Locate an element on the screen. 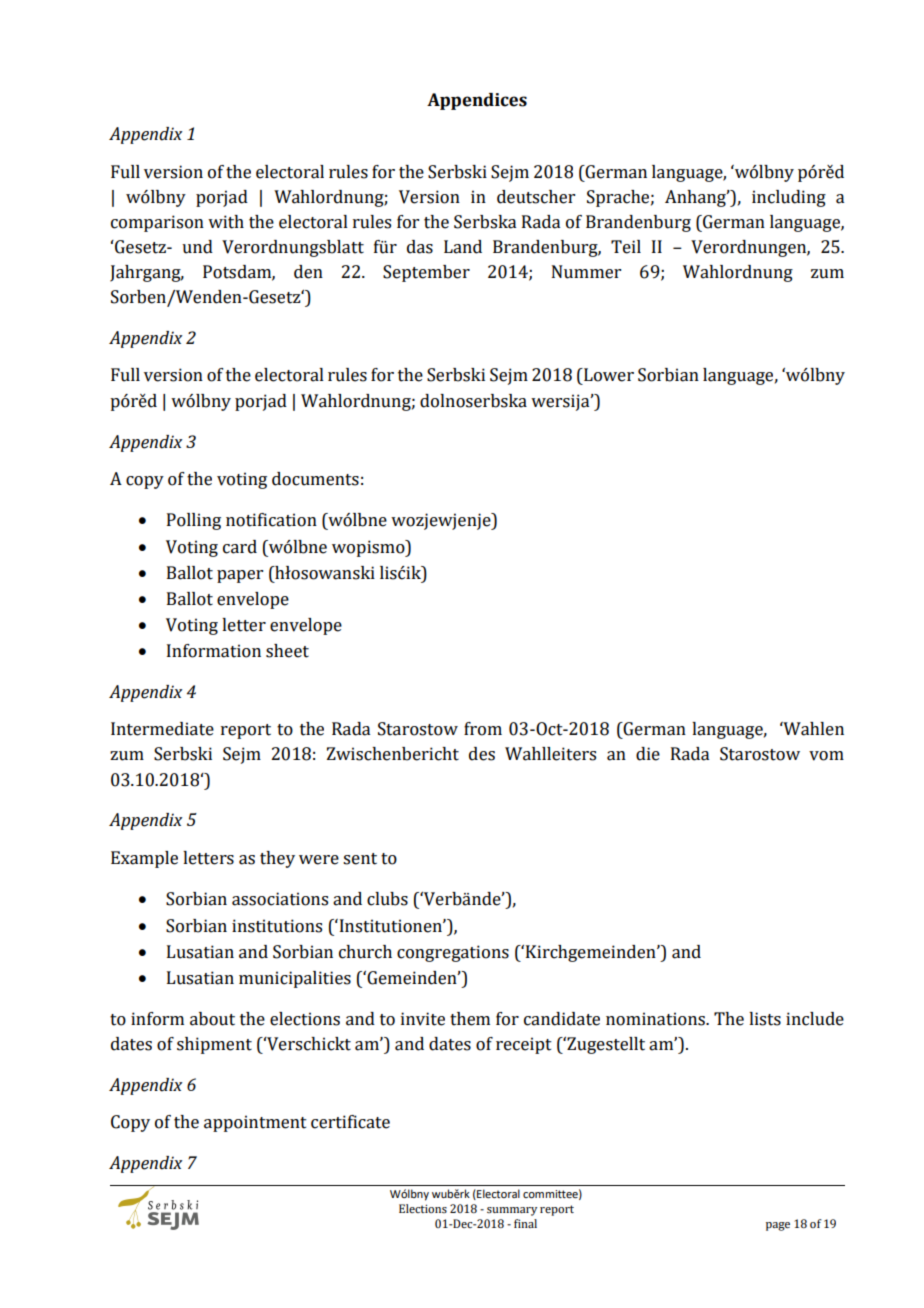  Appendices is located at coordinates (477, 101).
